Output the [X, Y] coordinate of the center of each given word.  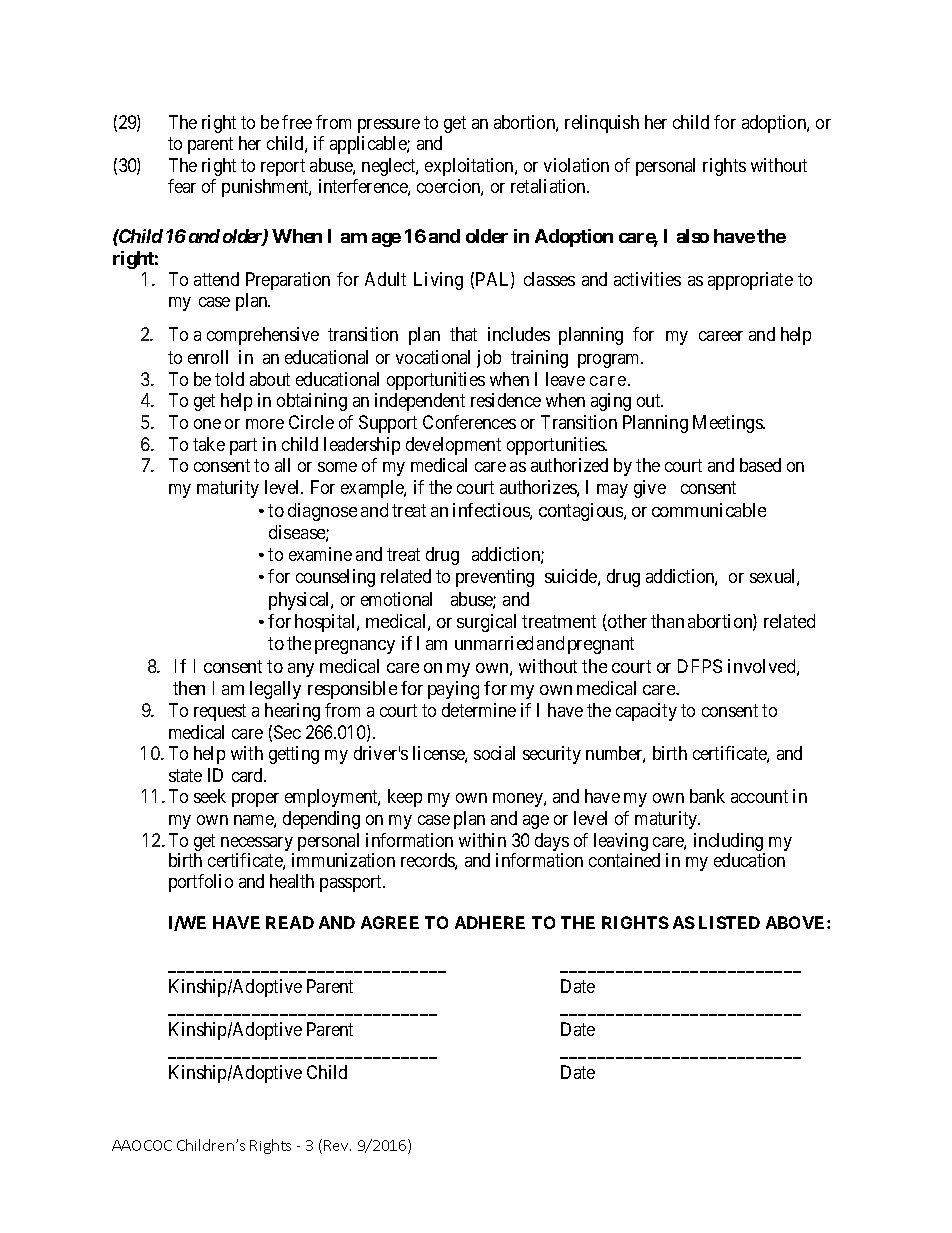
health [292, 881]
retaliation [550, 186]
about [270, 379]
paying [453, 690]
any [301, 670]
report [283, 167]
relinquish [602, 124]
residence [506, 400]
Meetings [728, 424]
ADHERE [490, 922]
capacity [646, 712]
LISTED [729, 922]
